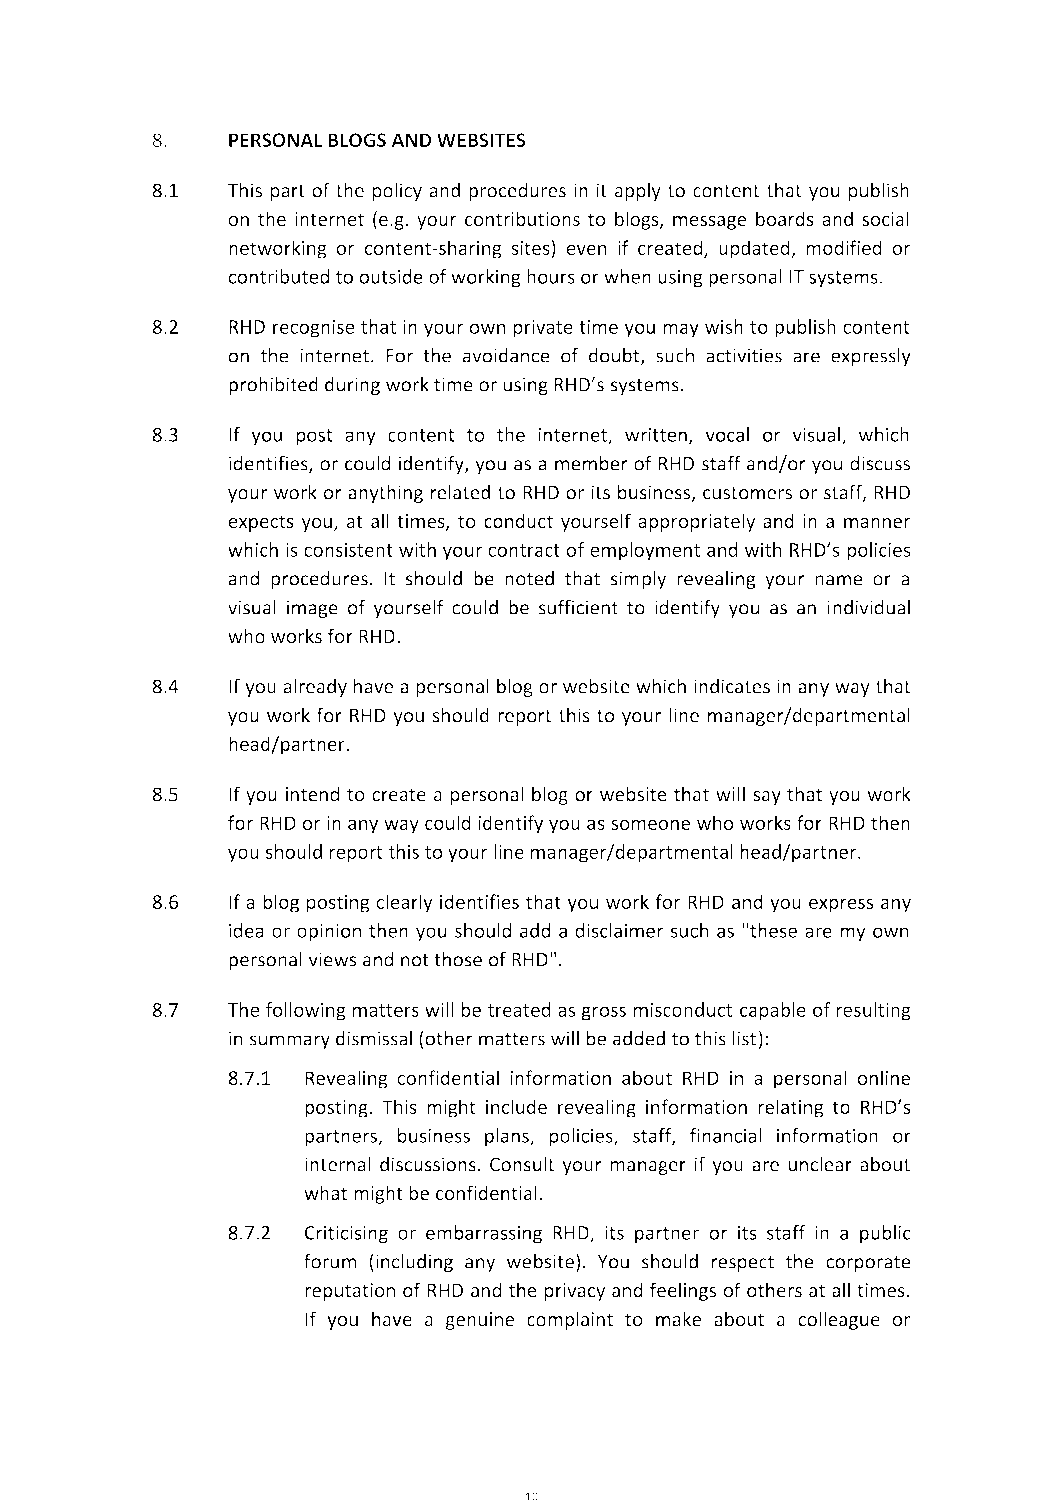  Describe the element at coordinates (575, 1292) in the screenshot. I see `privacy` at that location.
